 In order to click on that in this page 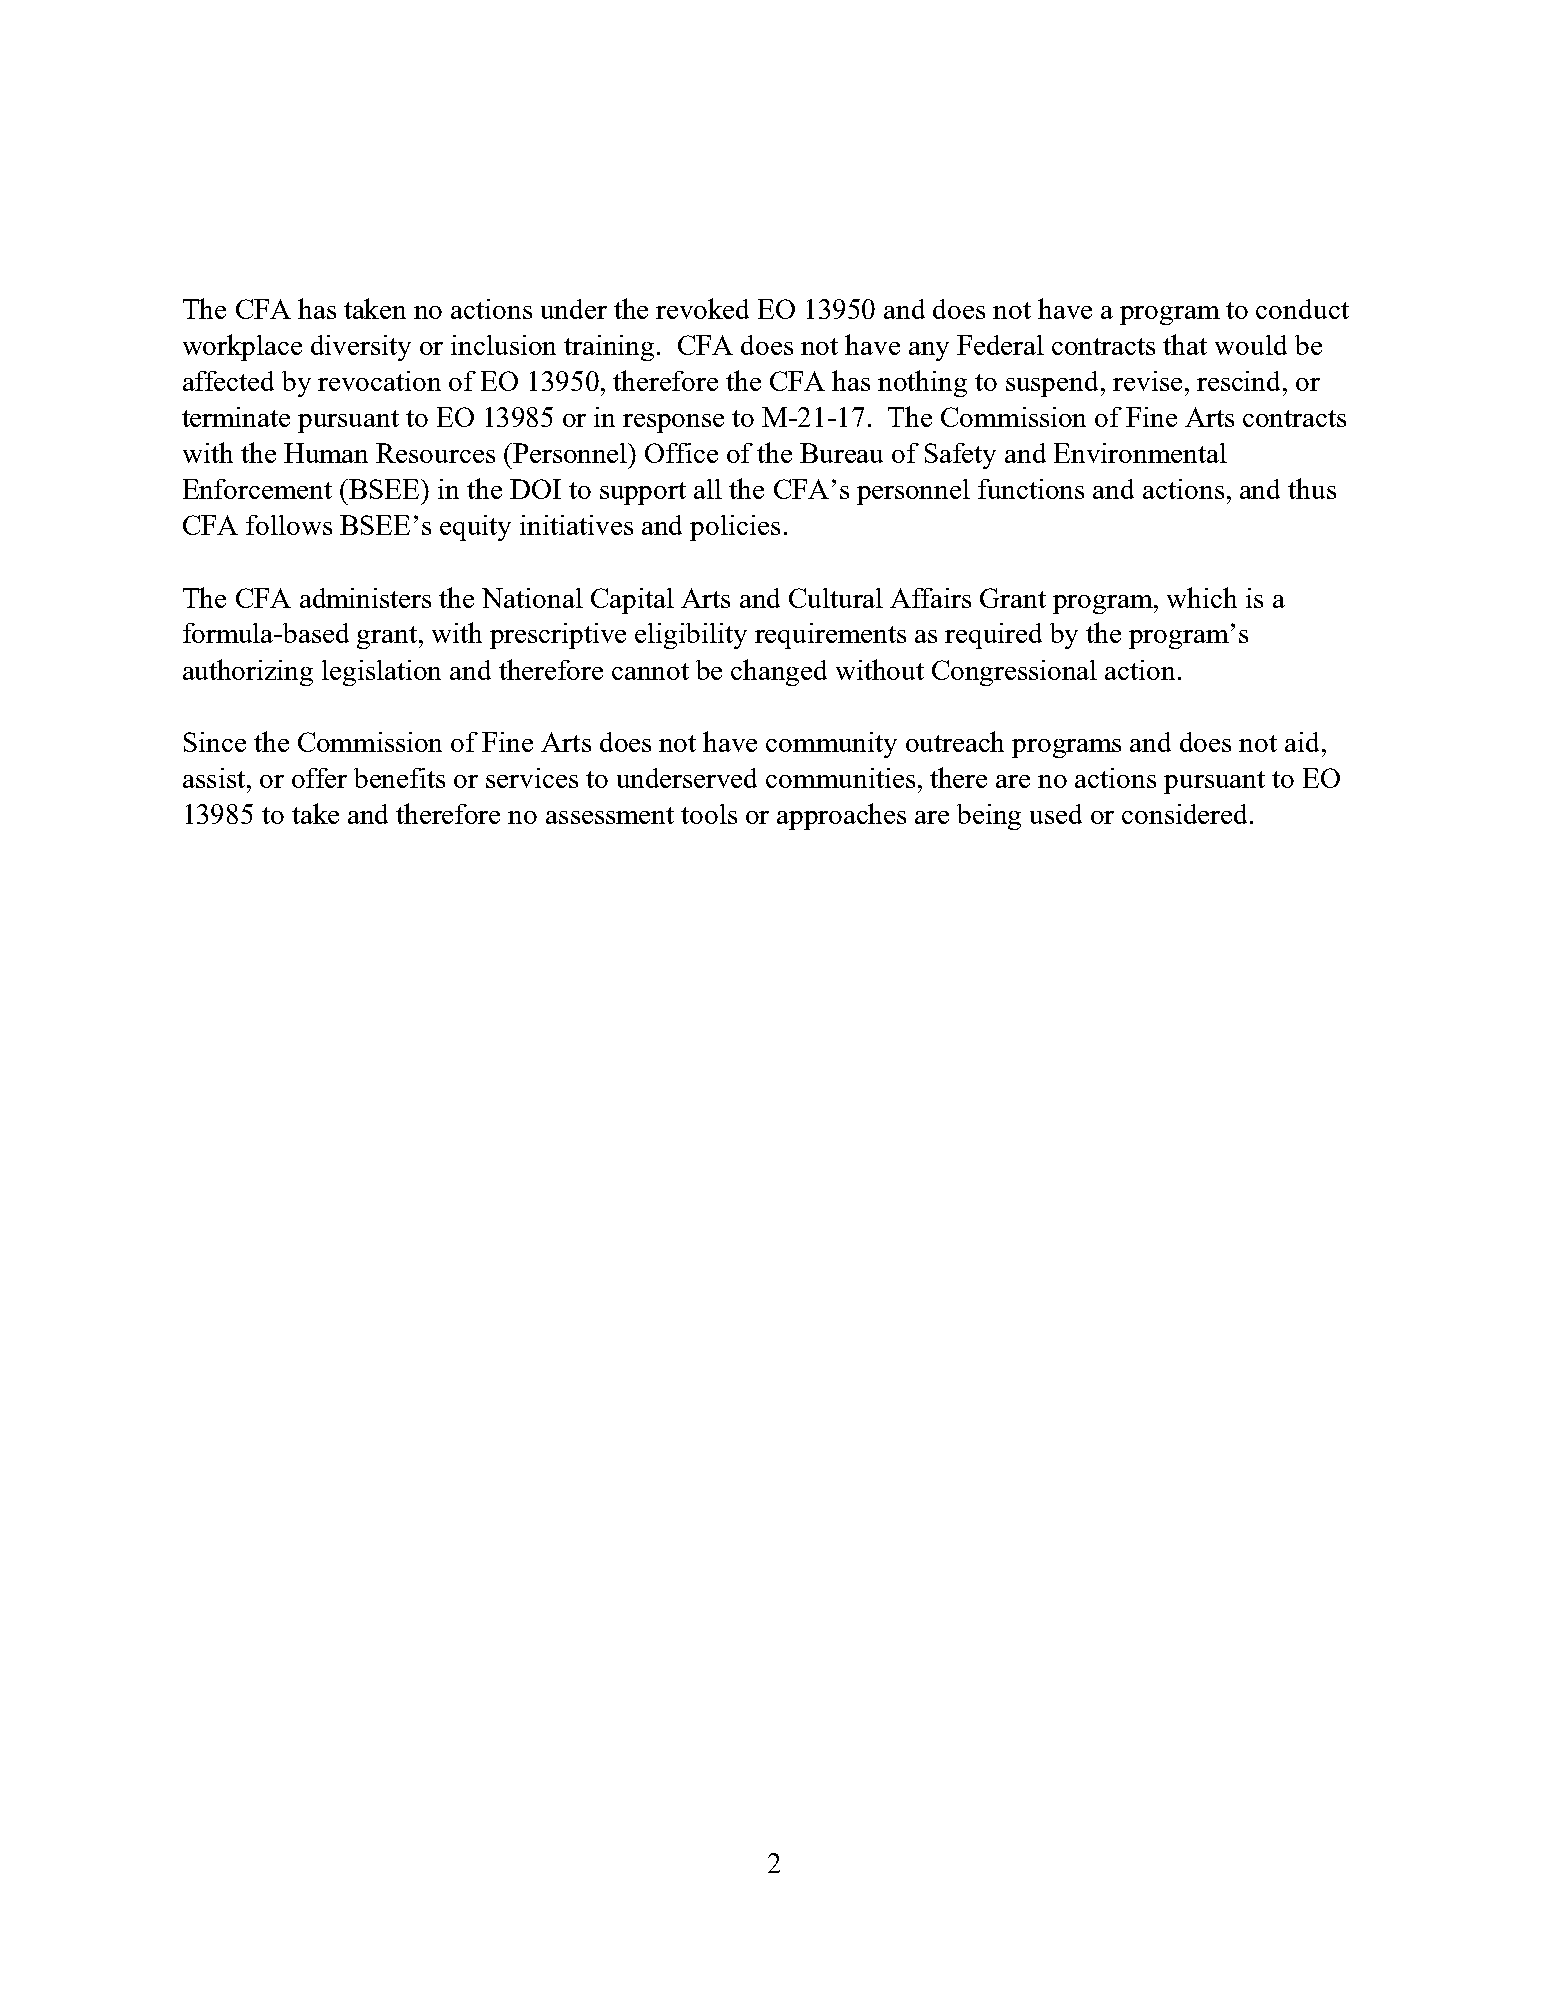, I will do `click(1185, 344)`.
